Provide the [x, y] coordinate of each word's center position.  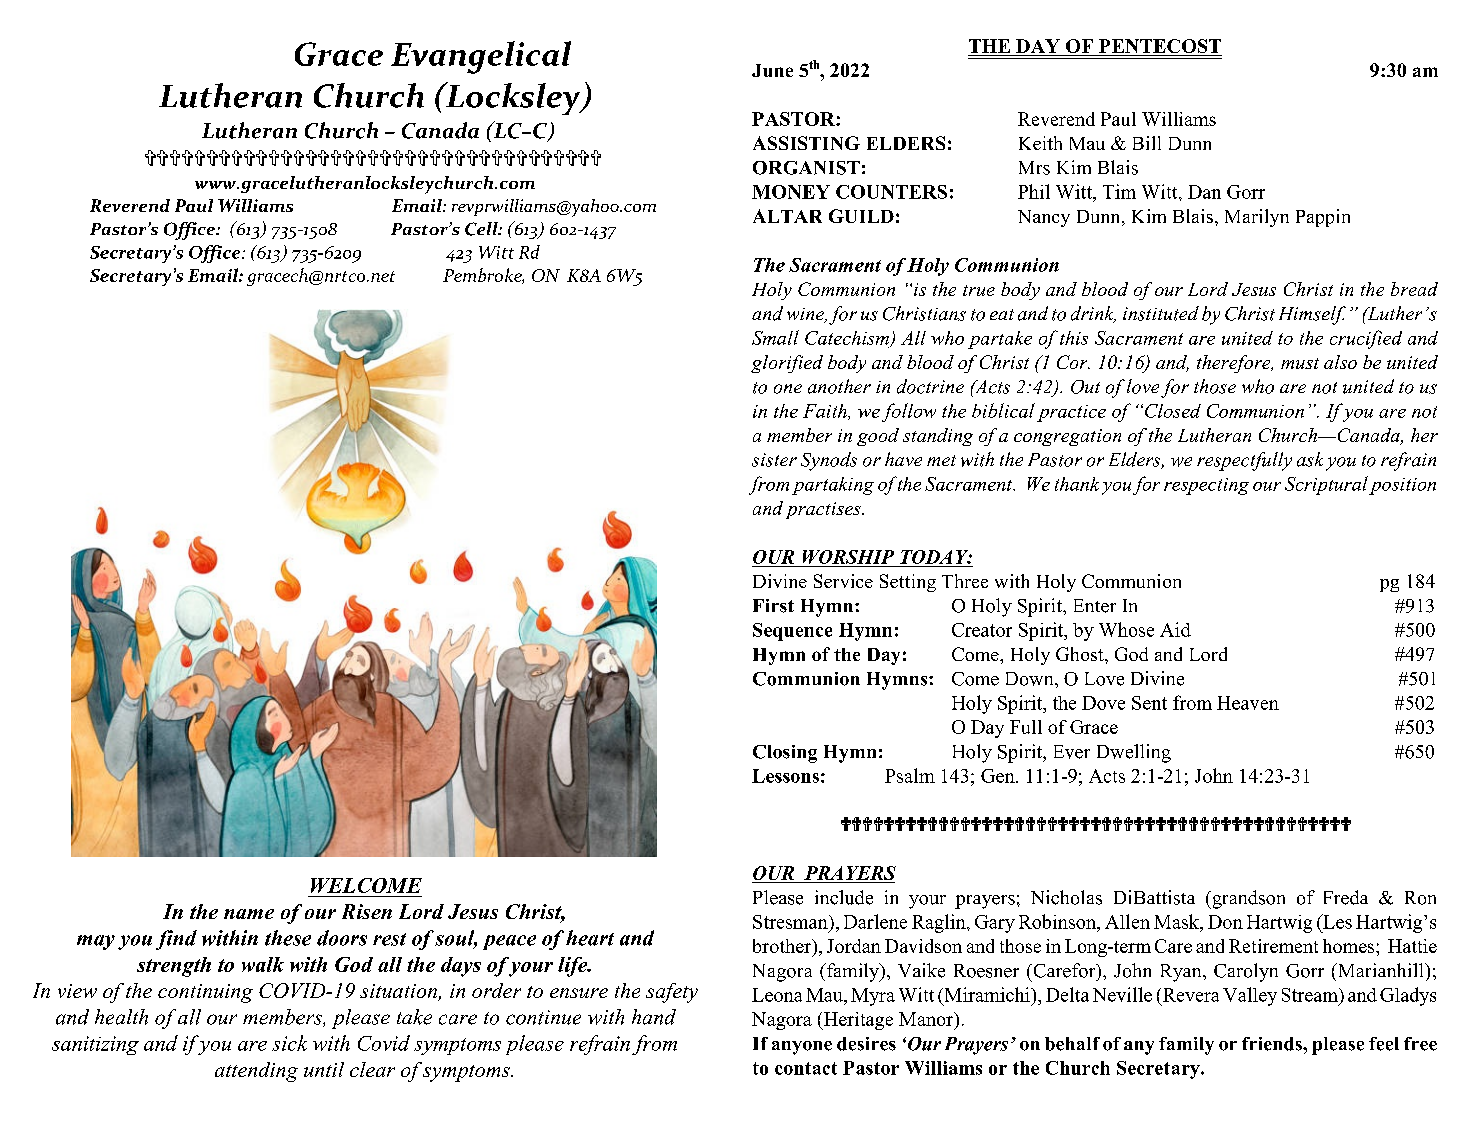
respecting [1206, 486]
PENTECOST [1160, 46]
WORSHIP [848, 557]
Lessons [785, 776]
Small [775, 337]
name [249, 914]
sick [289, 1043]
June [772, 70]
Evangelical [481, 57]
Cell [482, 229]
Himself [1312, 315]
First [773, 606]
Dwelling [1134, 753]
